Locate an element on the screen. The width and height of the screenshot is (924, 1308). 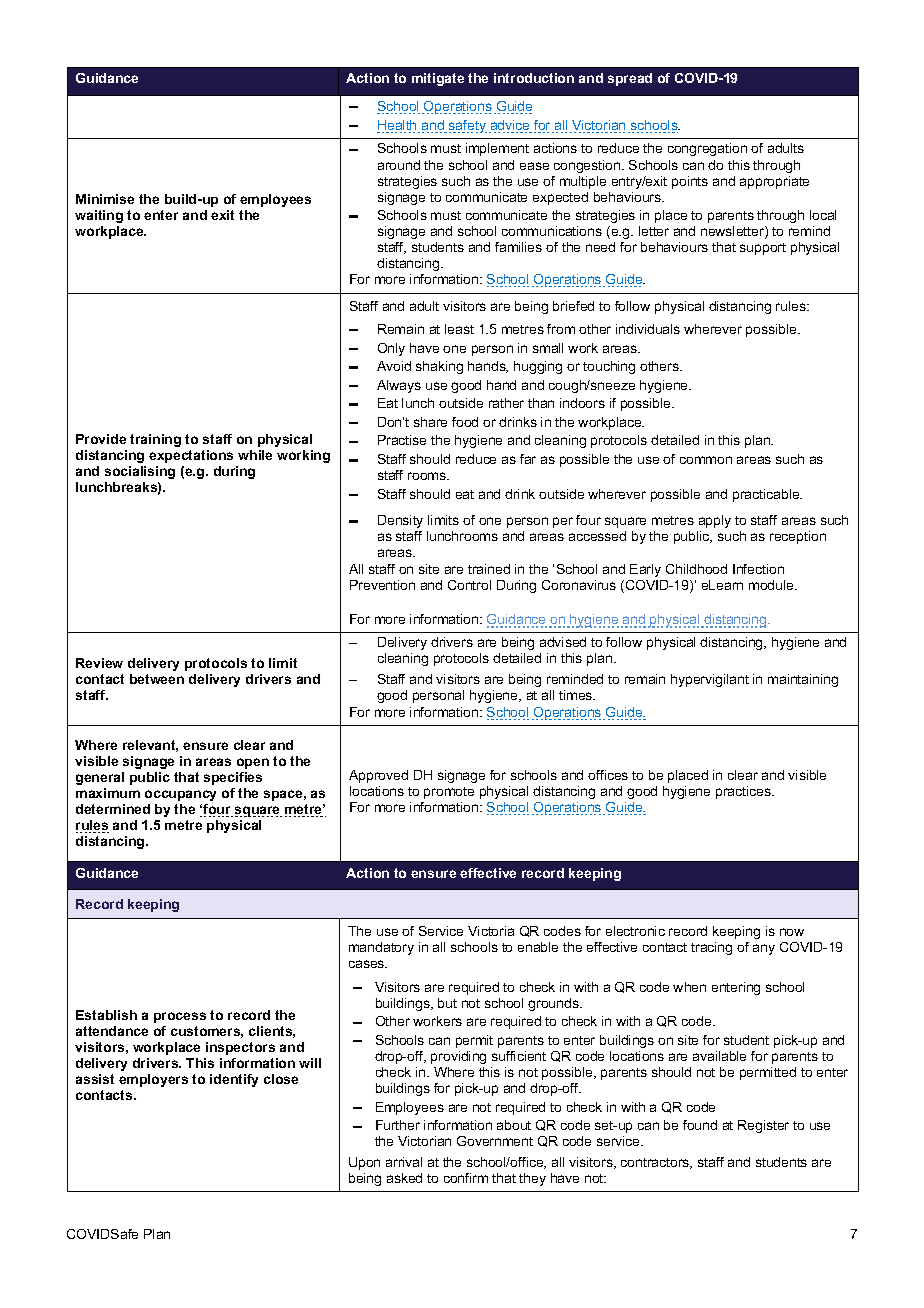
Government is located at coordinates (495, 1141).
